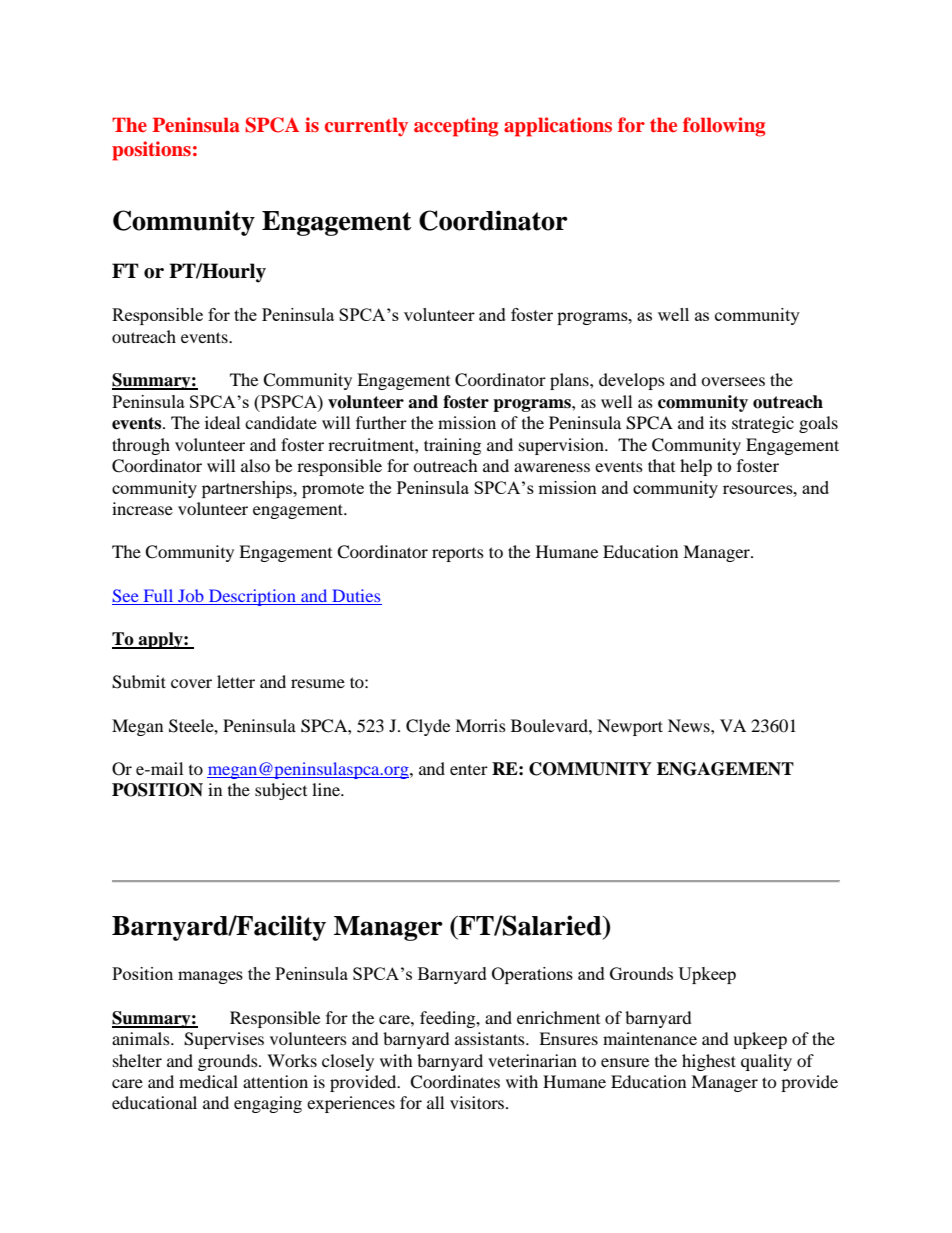 The width and height of the document is (952, 1233). I want to click on maintenance, so click(650, 1038).
